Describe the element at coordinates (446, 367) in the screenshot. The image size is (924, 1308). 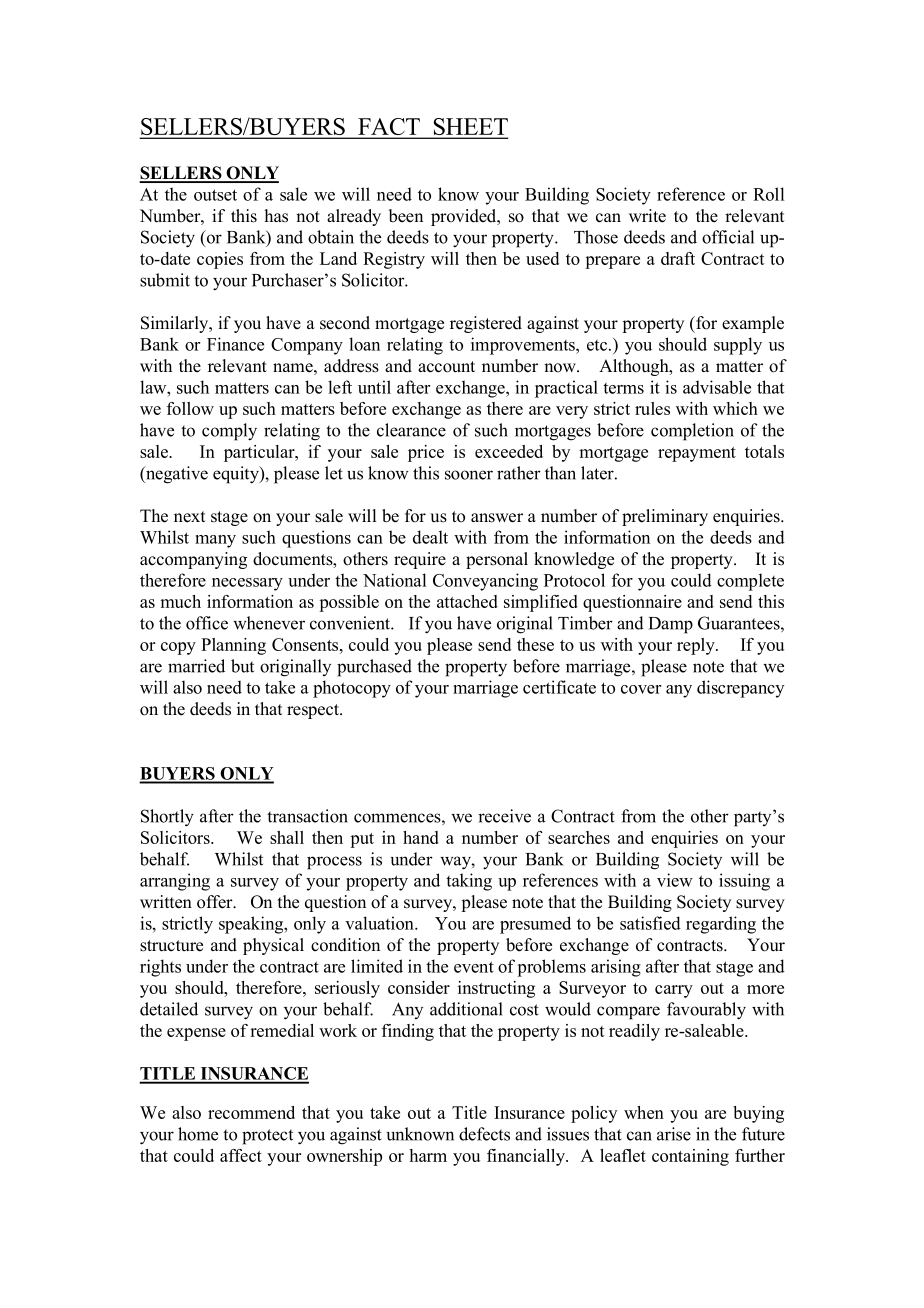
I see `account` at that location.
